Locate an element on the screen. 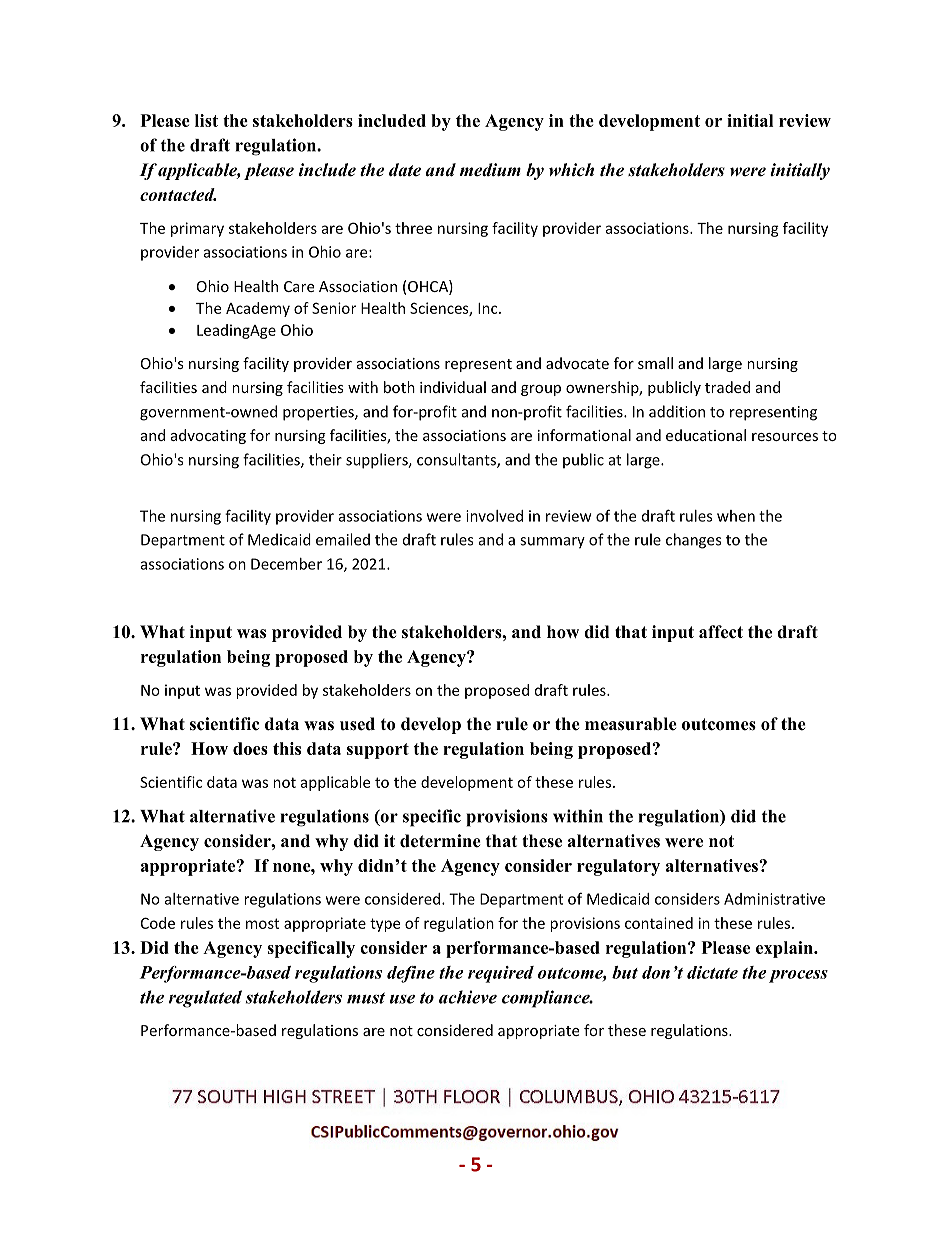 This screenshot has width=952, height=1233. dictate is located at coordinates (712, 972).
